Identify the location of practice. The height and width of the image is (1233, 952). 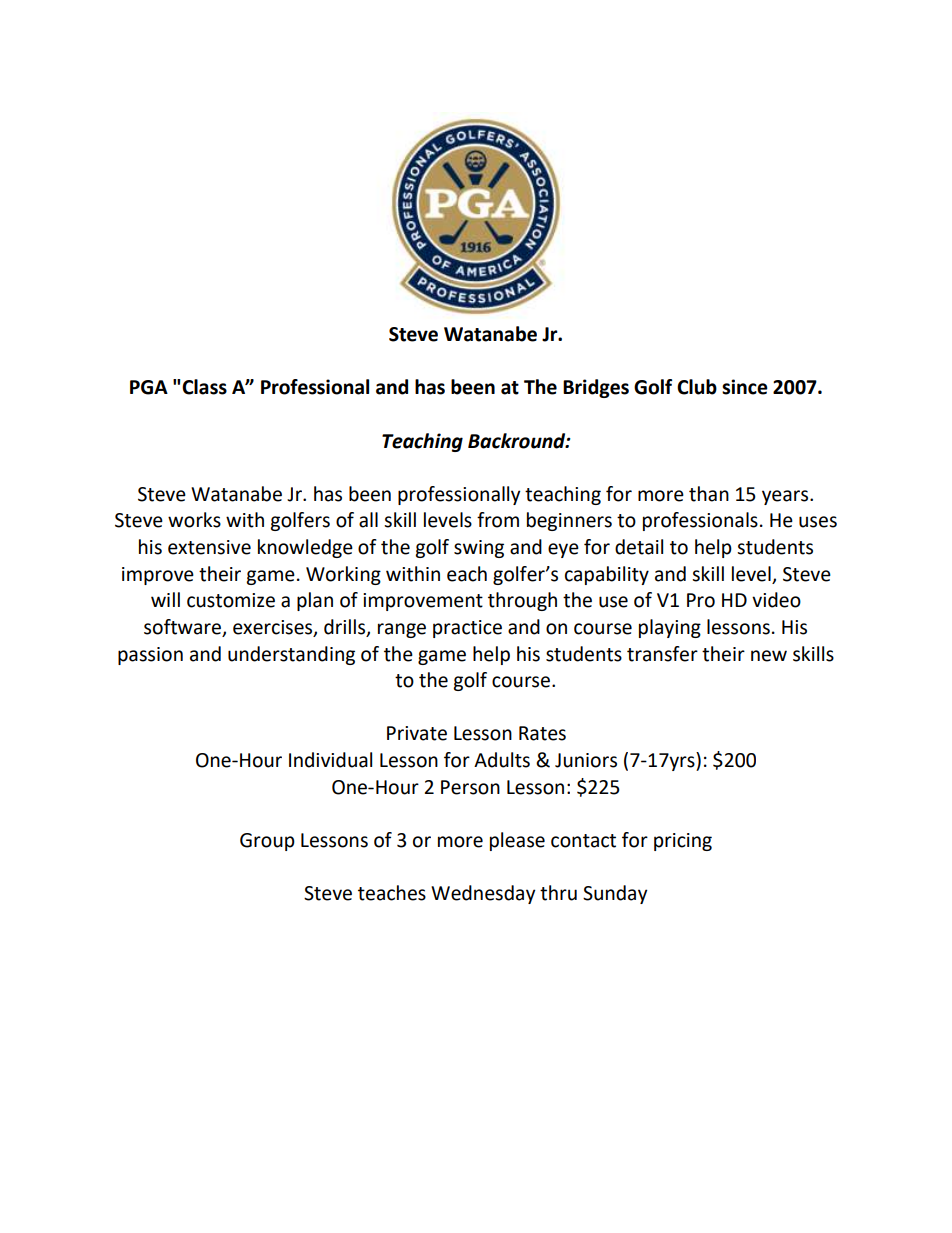
(467, 629).
